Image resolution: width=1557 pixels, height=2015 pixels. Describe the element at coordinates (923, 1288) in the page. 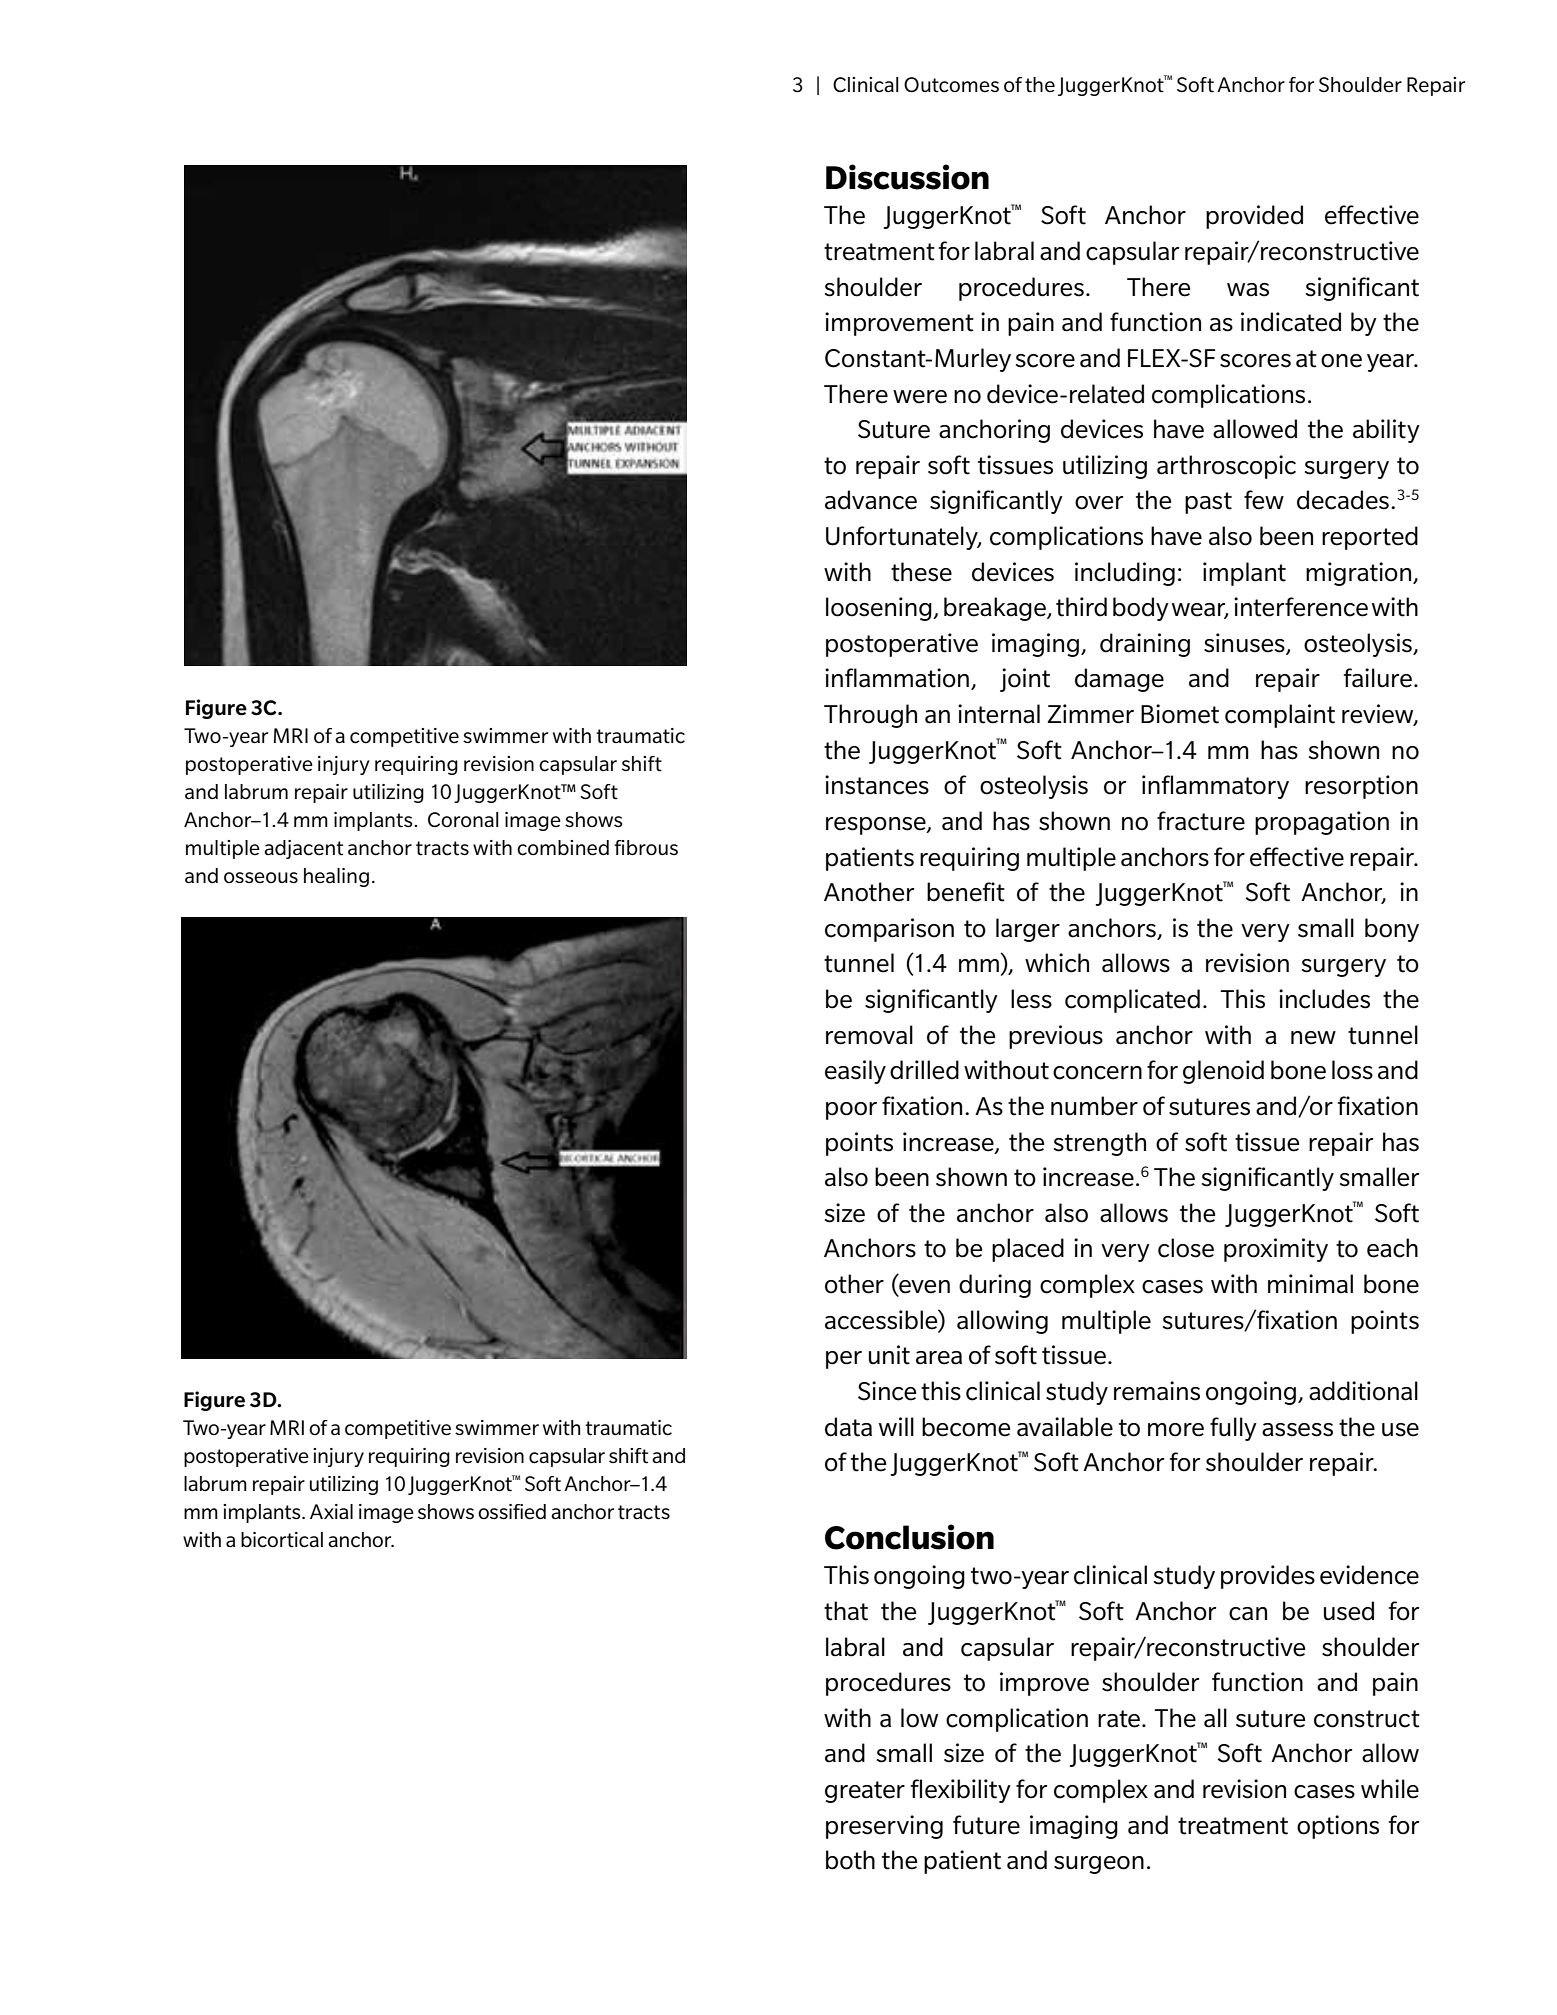

I see `even` at that location.
